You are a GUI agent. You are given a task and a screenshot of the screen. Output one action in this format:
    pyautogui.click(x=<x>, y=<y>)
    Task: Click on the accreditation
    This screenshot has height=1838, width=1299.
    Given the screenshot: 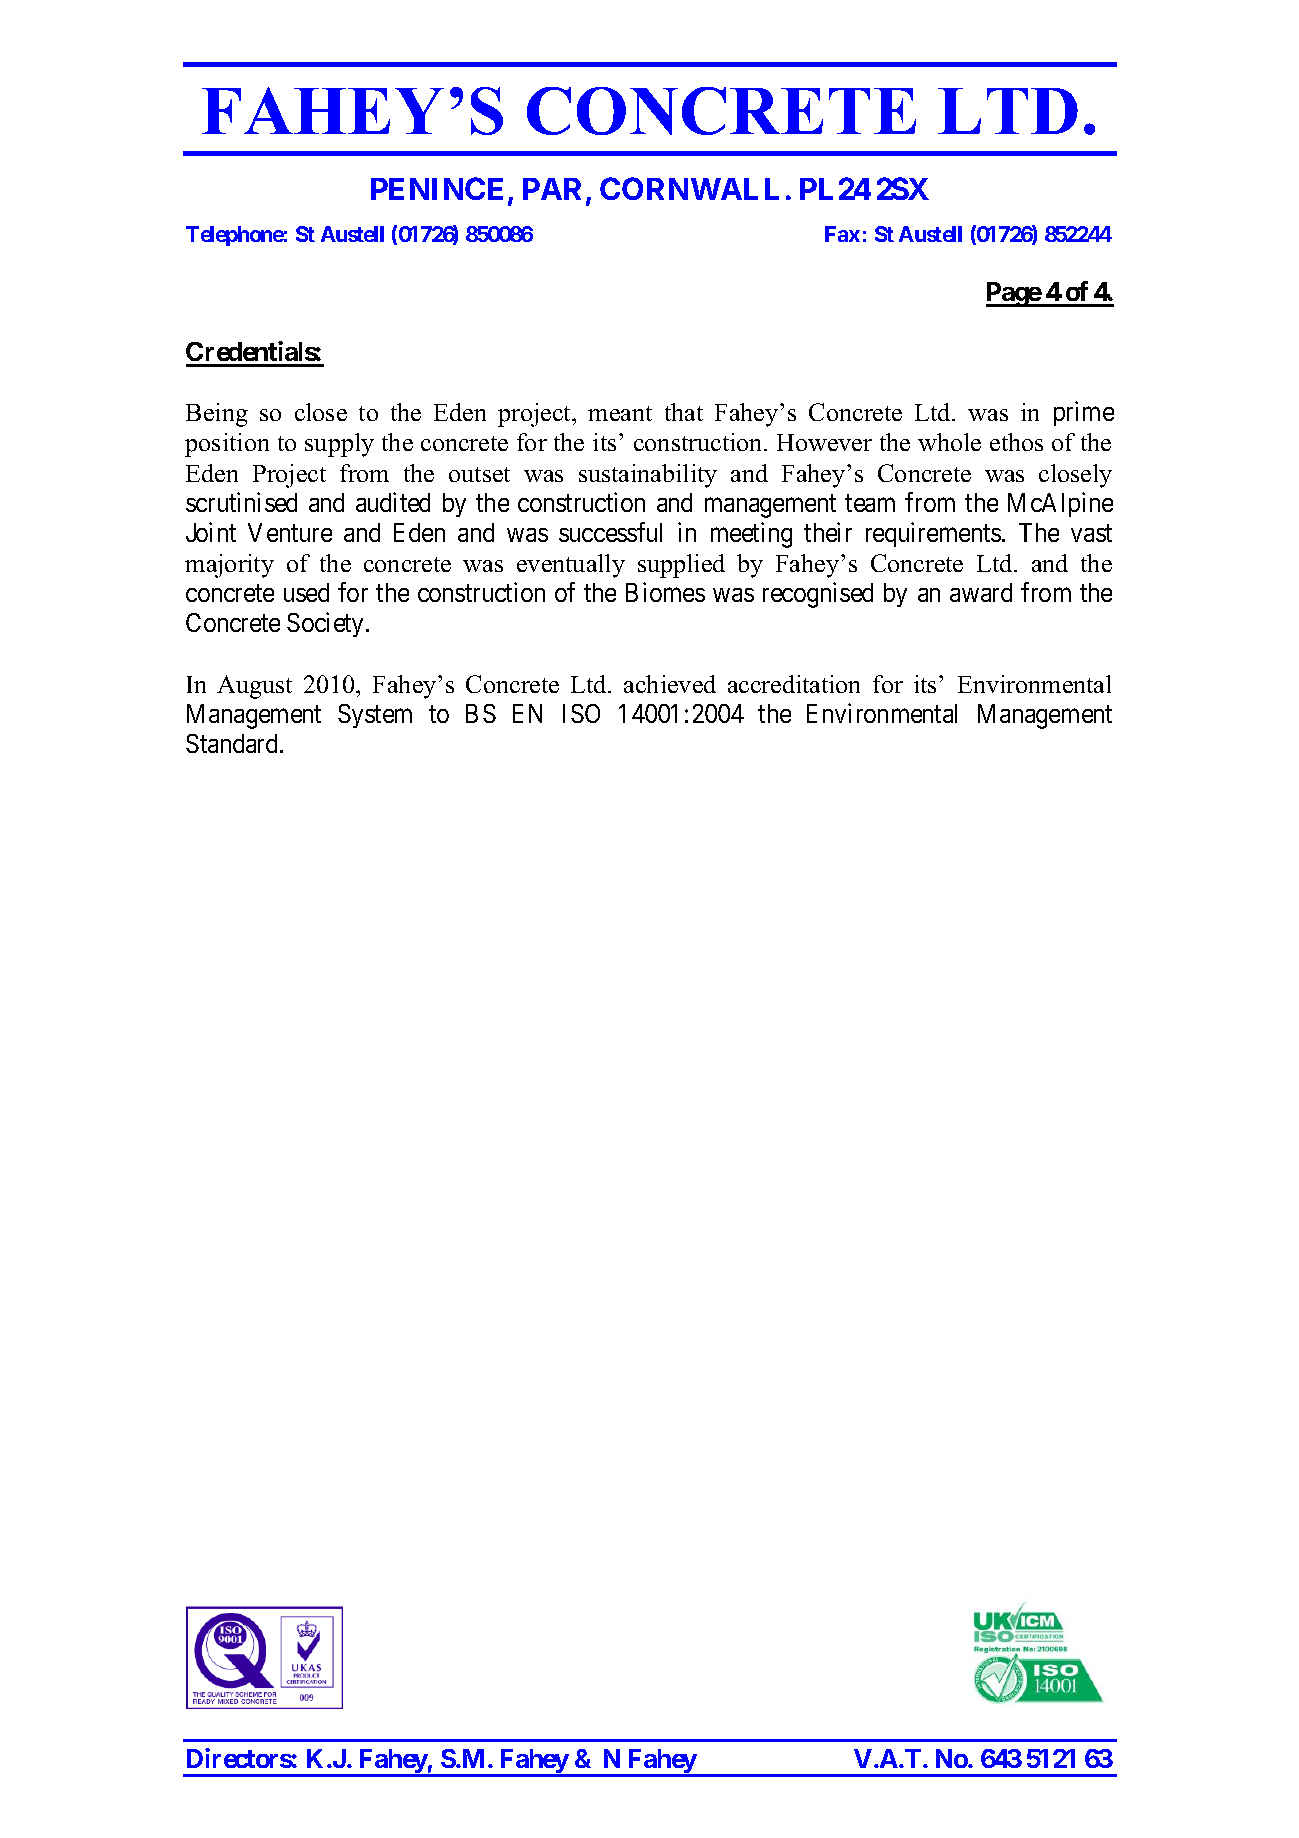 What is the action you would take?
    pyautogui.click(x=794, y=684)
